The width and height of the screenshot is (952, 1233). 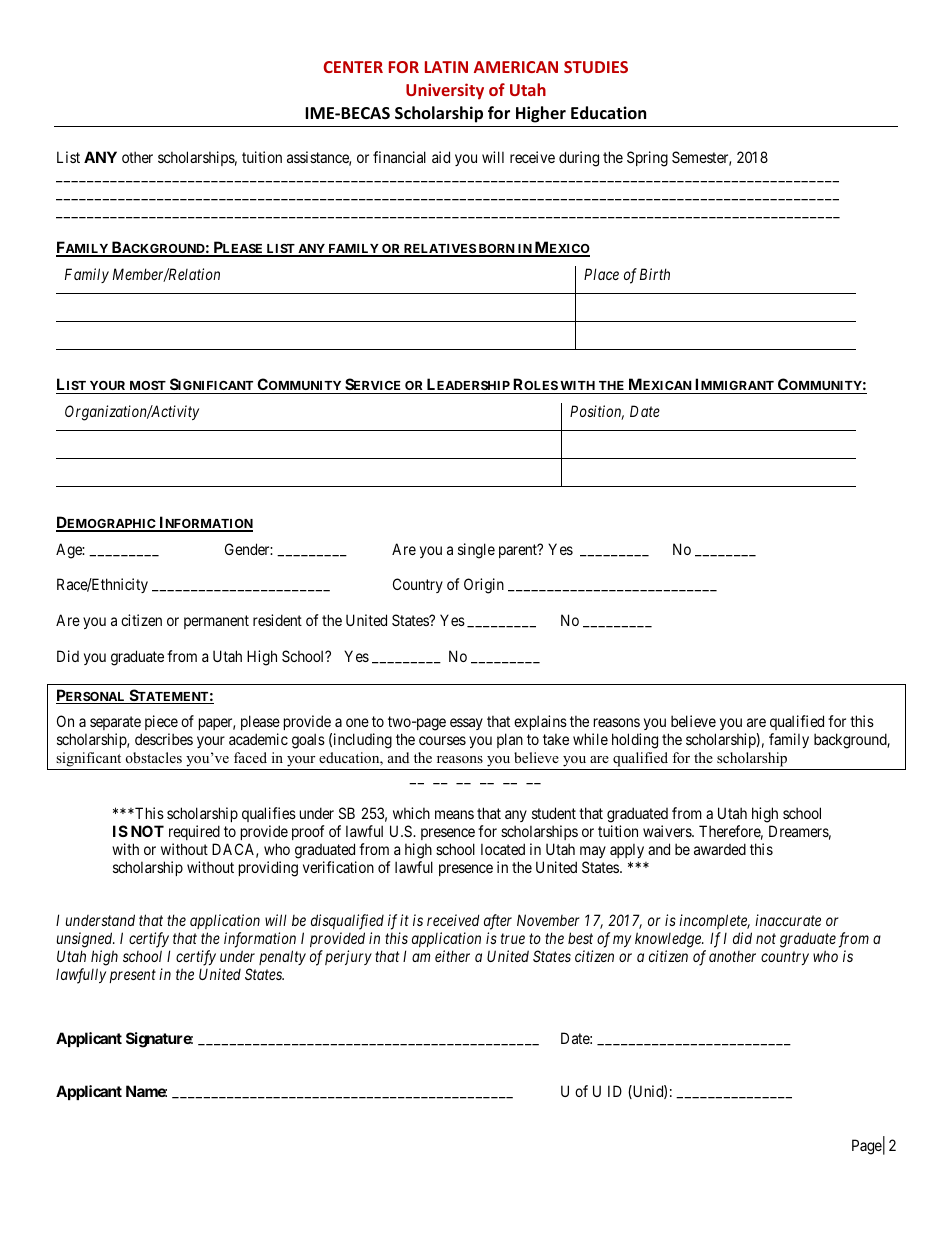 I want to click on holding, so click(x=635, y=741).
